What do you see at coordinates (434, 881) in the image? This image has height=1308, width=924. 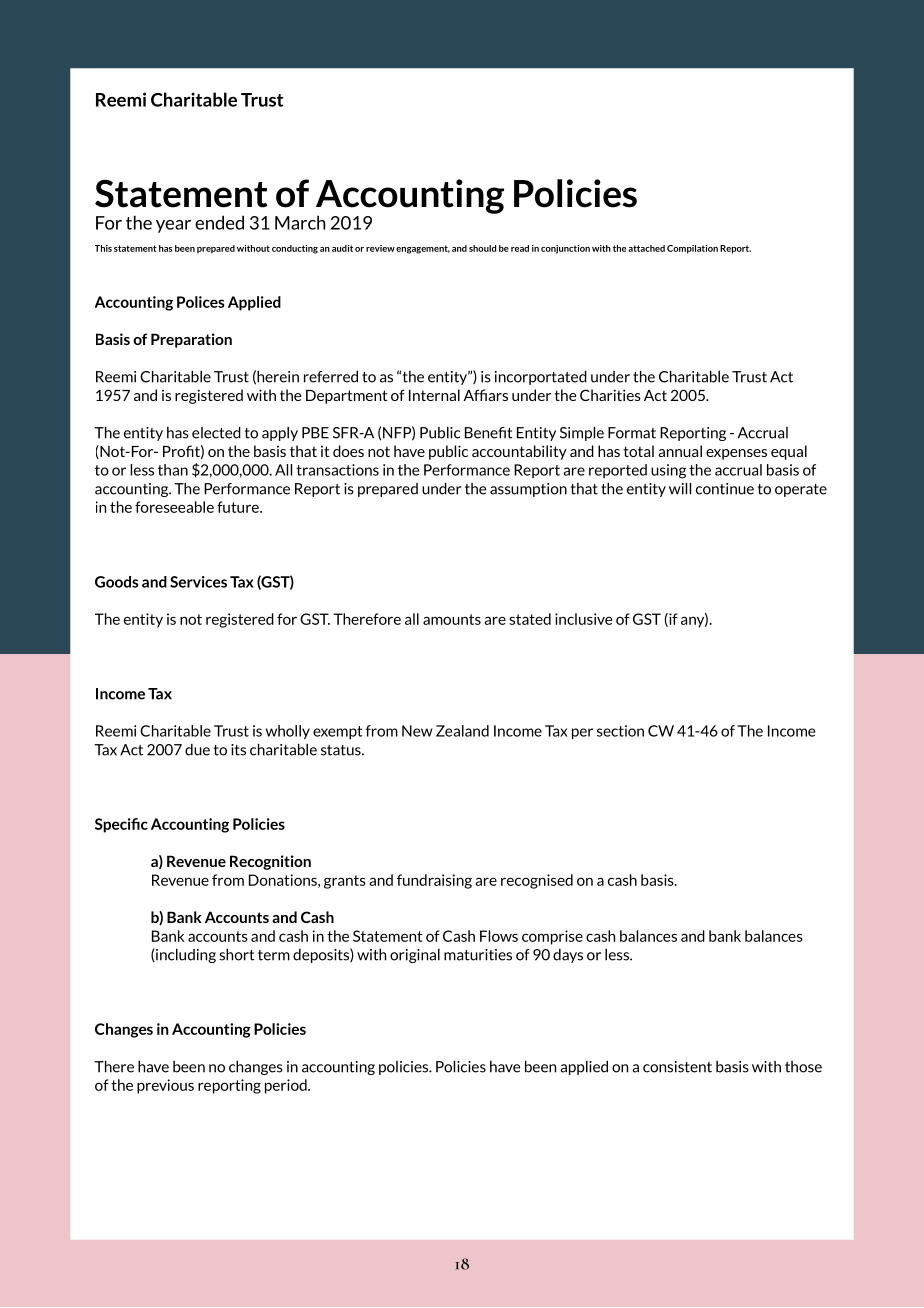 I see `fundraising` at bounding box center [434, 881].
